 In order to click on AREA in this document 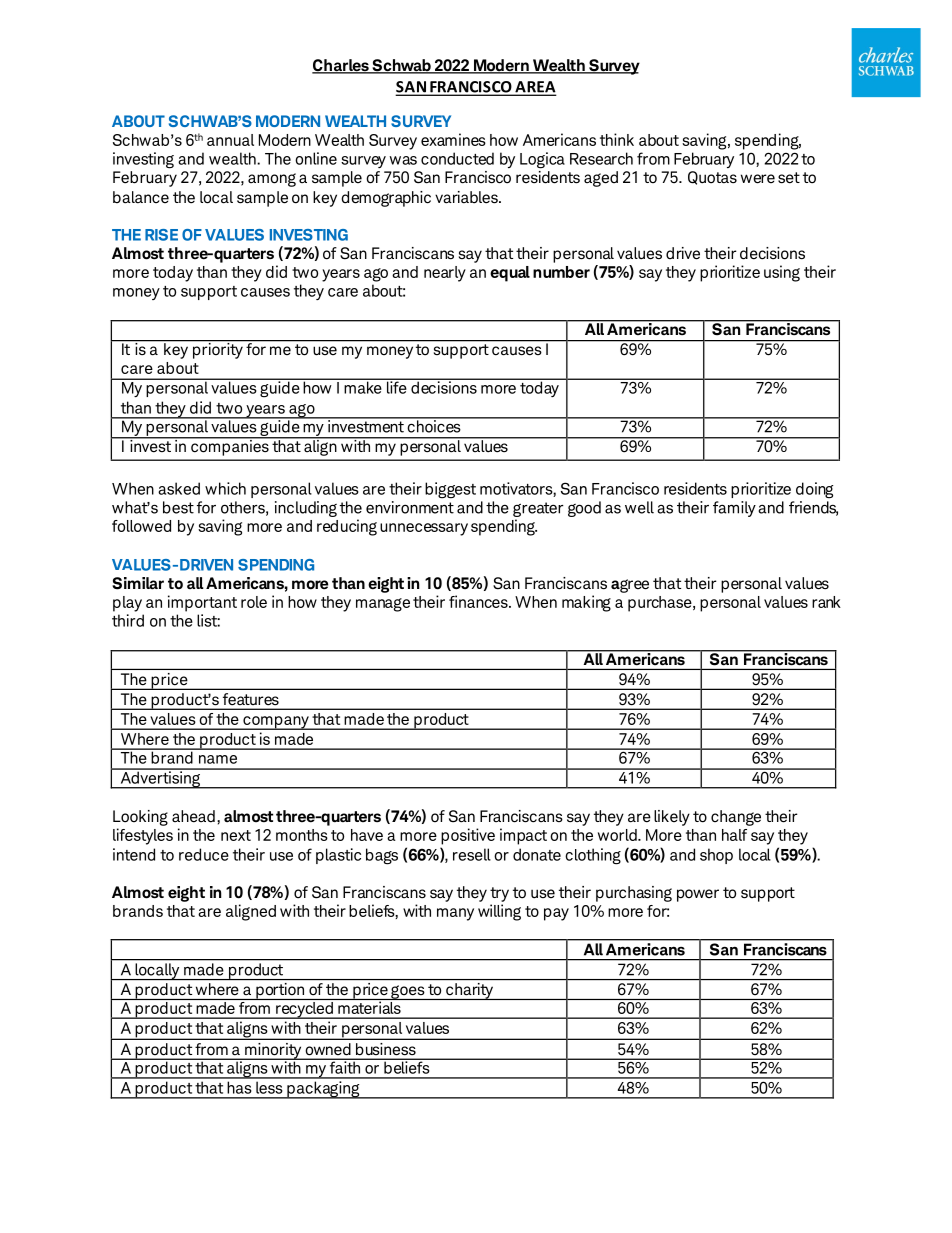, I will do `click(534, 88)`.
